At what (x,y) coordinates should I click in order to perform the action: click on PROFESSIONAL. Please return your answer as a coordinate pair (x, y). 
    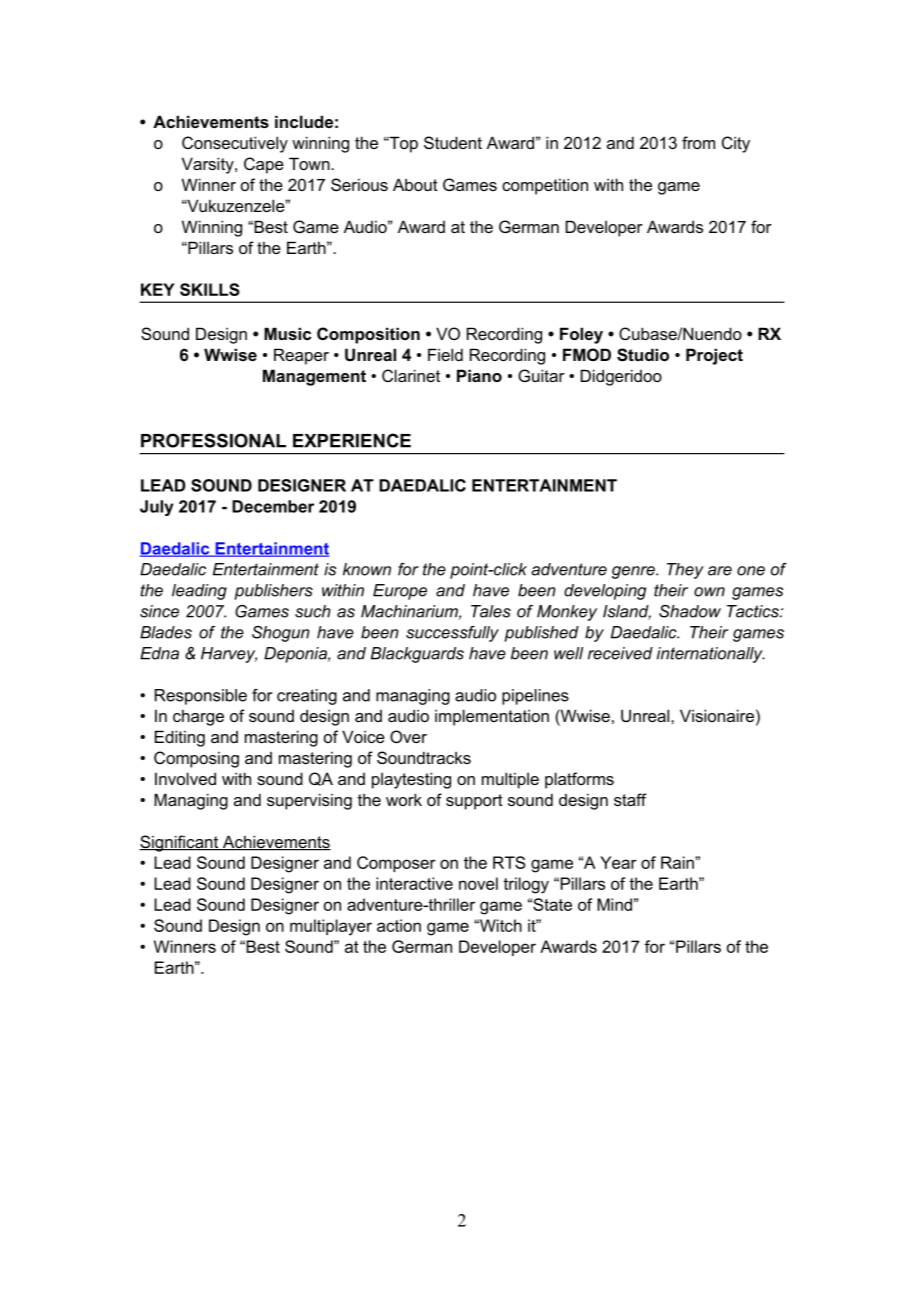
    Looking at the image, I should click on (213, 440).
